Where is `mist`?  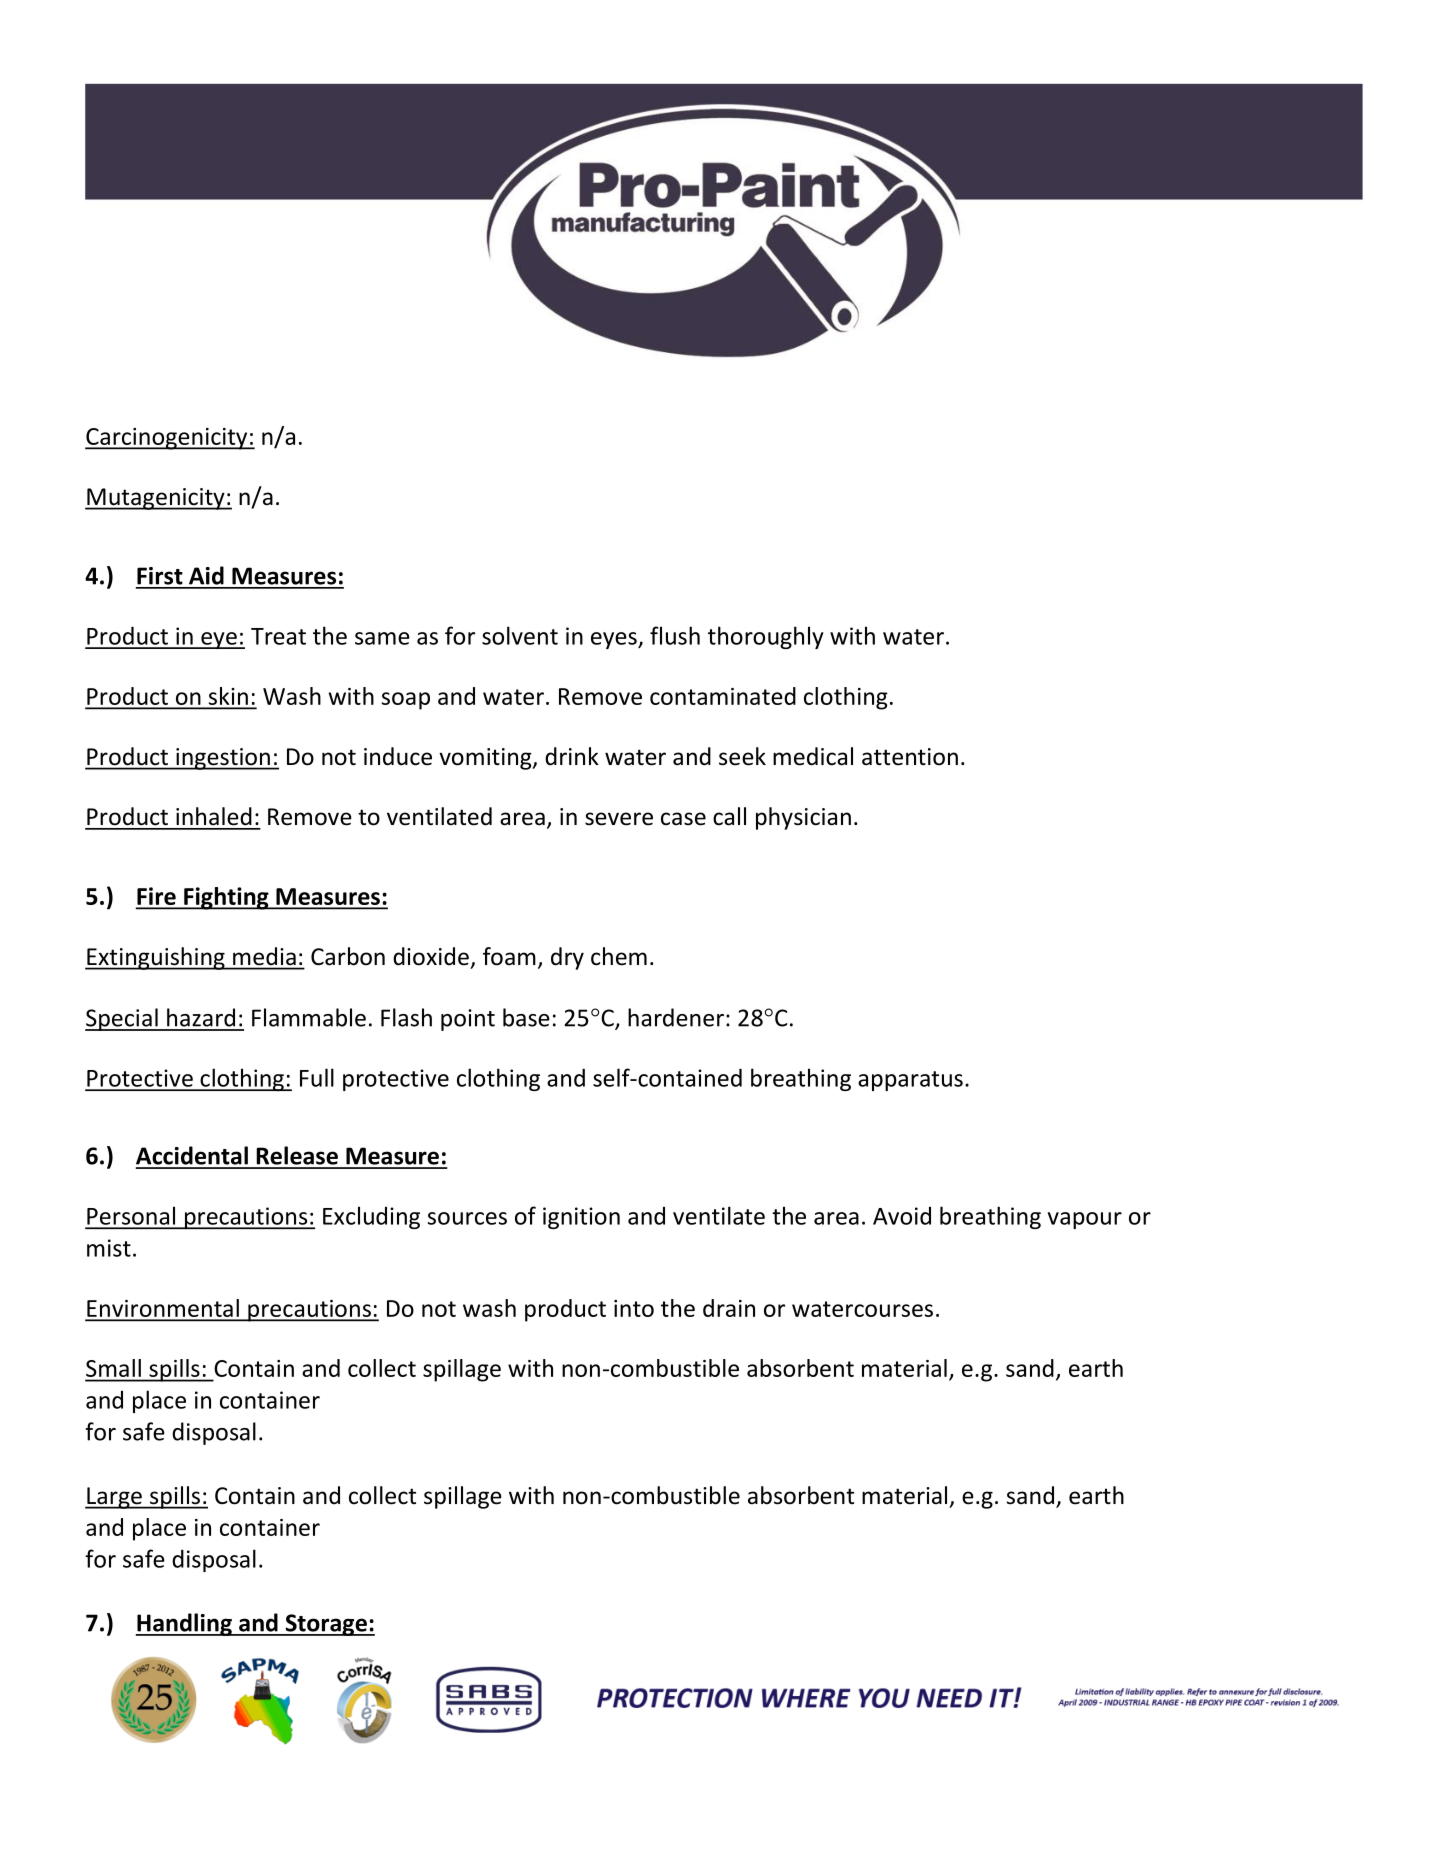
mist is located at coordinates (109, 1248).
